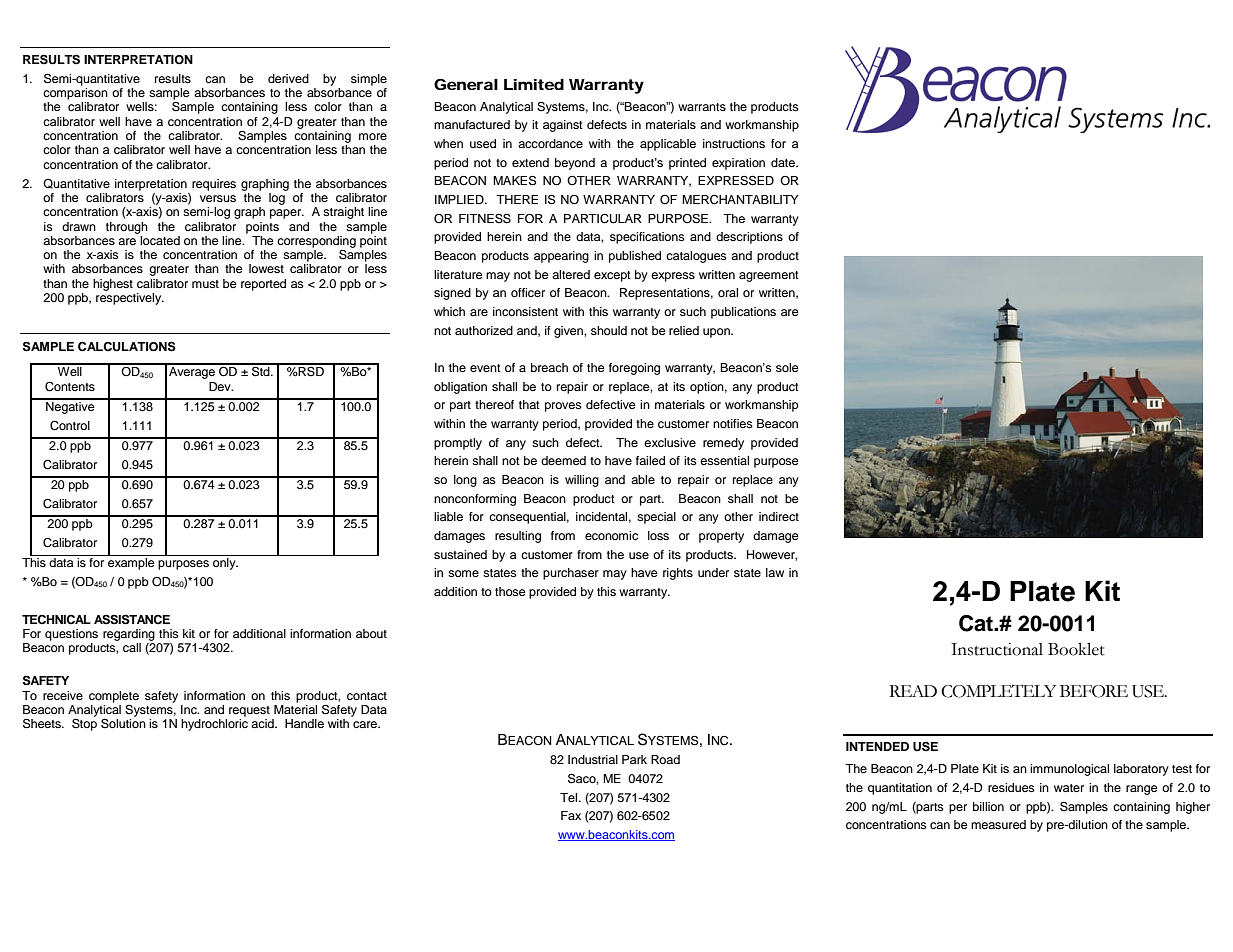 The image size is (1233, 952). Describe the element at coordinates (647, 238) in the page. I see `specifications` at that location.
